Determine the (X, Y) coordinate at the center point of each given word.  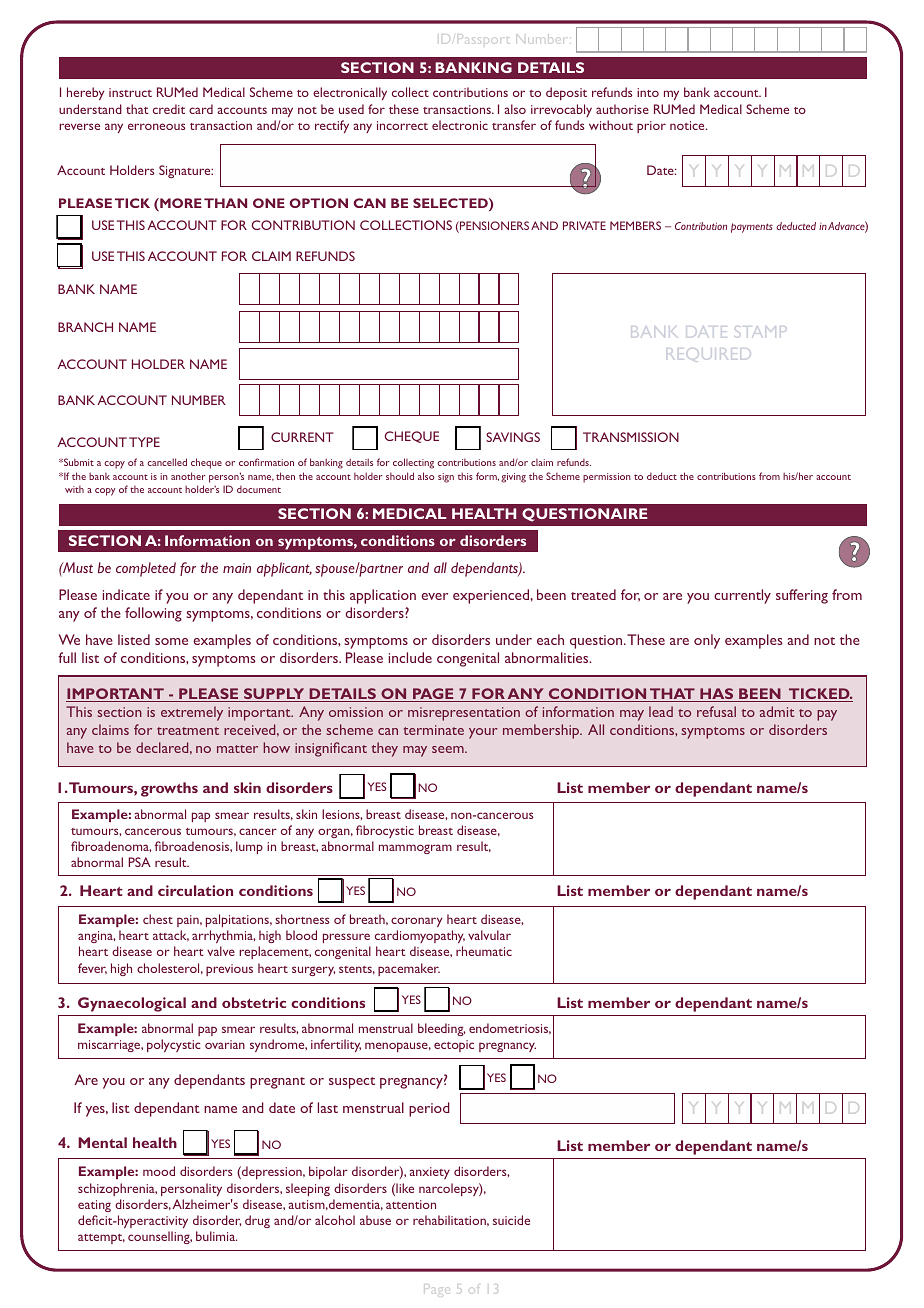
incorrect (402, 125)
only (707, 641)
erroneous (156, 126)
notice (688, 125)
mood (159, 1171)
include (410, 657)
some (171, 641)
